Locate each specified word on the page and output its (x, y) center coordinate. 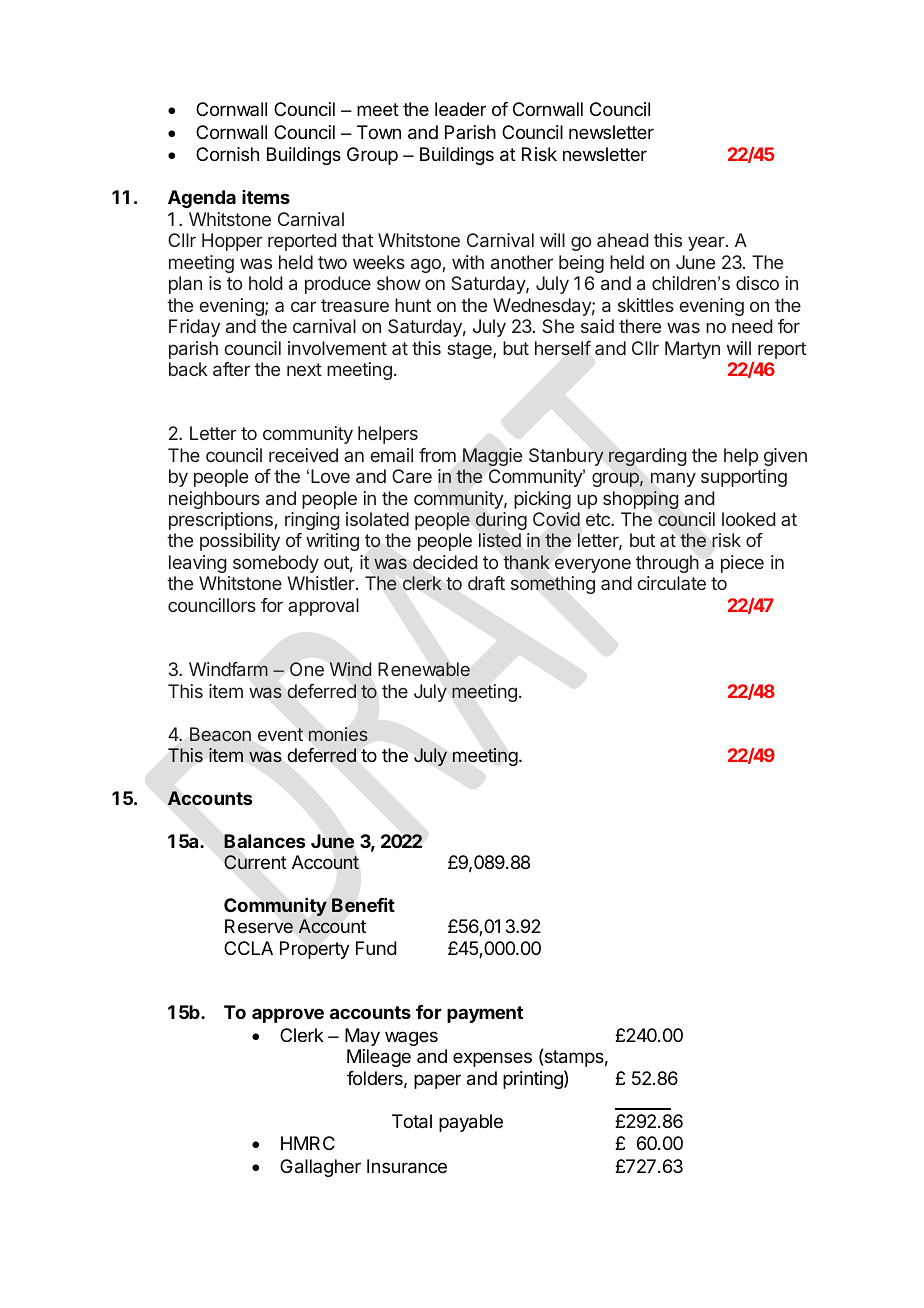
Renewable (424, 669)
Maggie (492, 457)
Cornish (227, 154)
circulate (671, 583)
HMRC (308, 1143)
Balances (265, 841)
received (303, 455)
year (707, 243)
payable (471, 1123)
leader (460, 109)
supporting (744, 478)
